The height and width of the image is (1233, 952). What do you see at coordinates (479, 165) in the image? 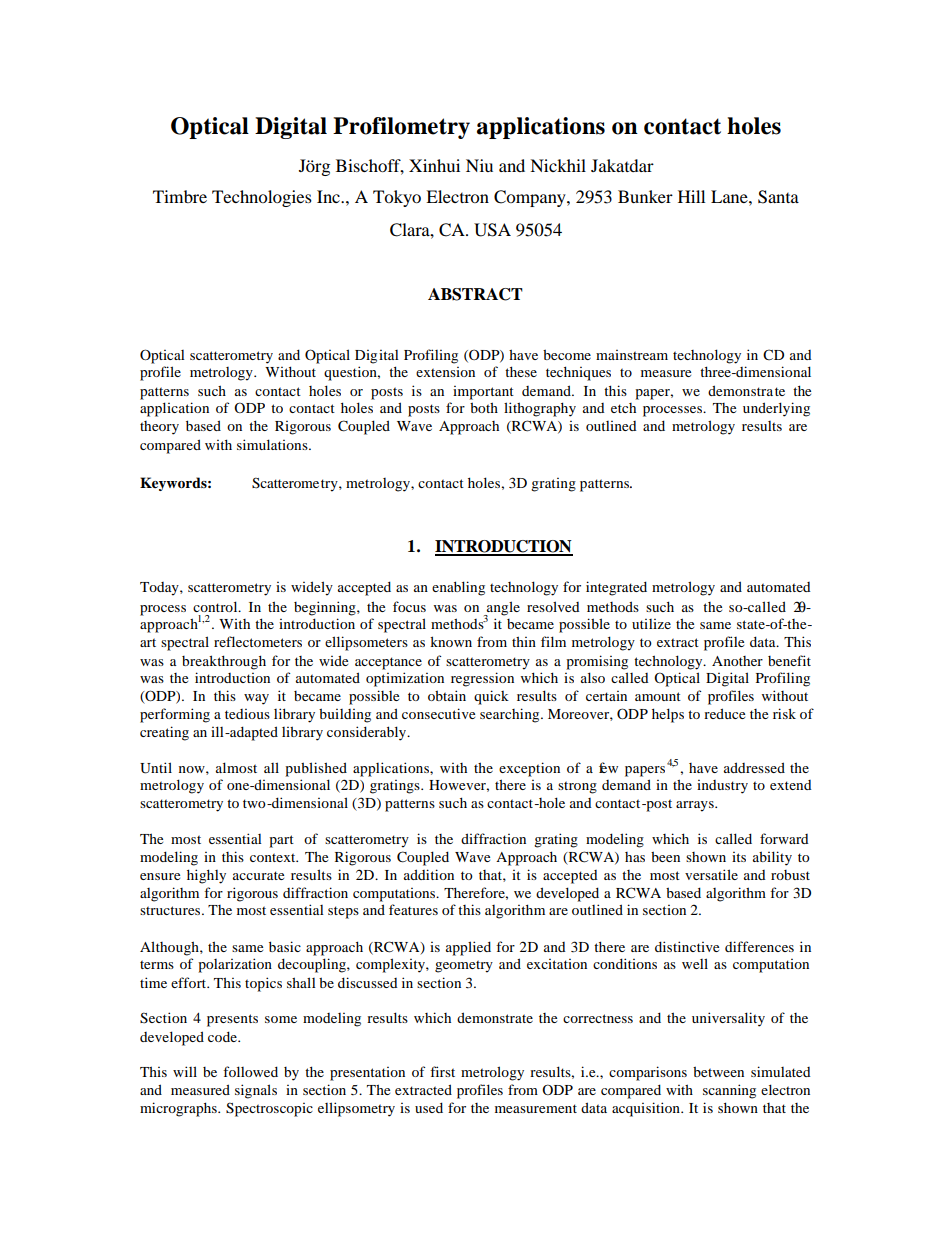
I see `Niu` at bounding box center [479, 165].
